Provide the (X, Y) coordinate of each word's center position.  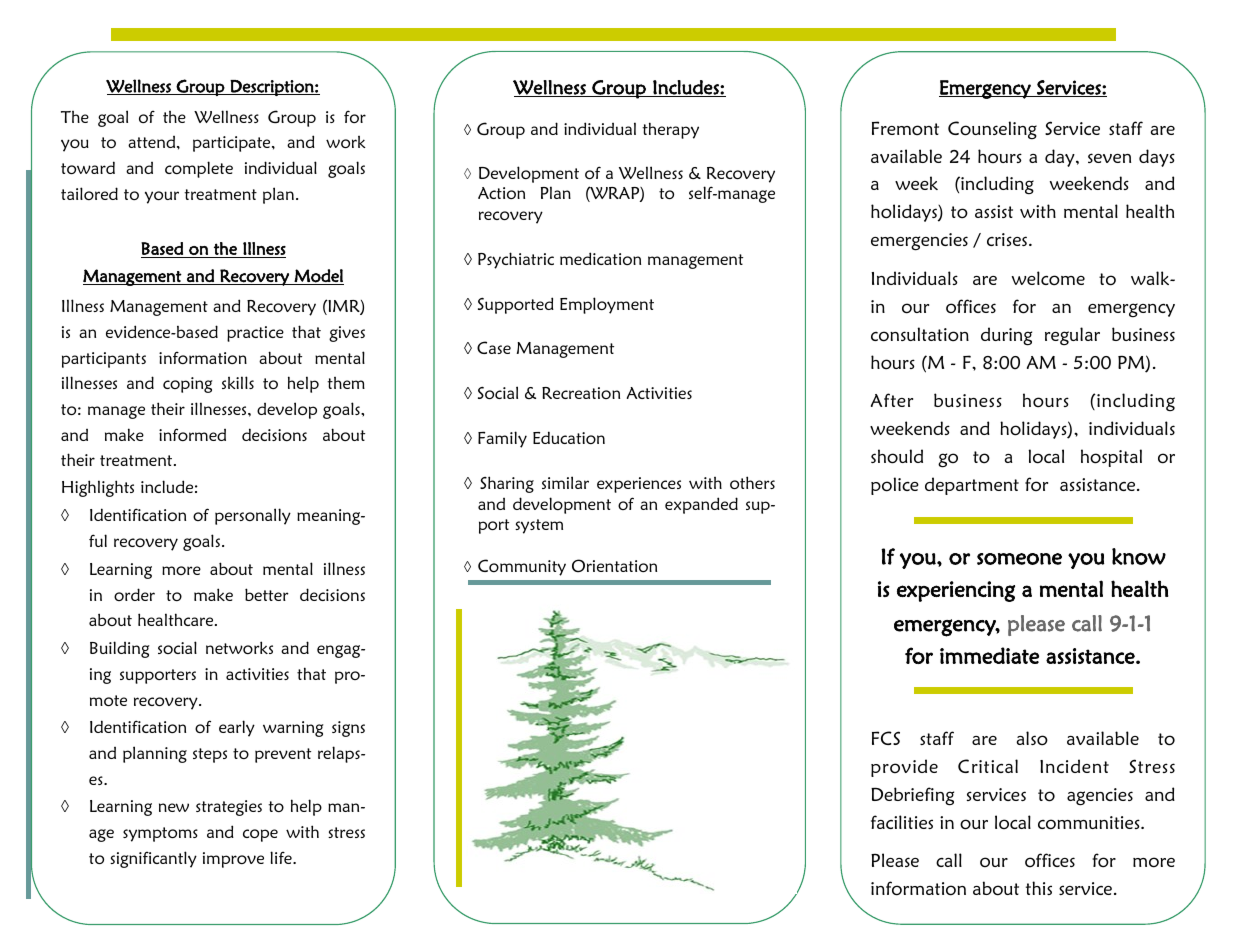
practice (255, 334)
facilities (902, 822)
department (972, 486)
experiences (639, 485)
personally (253, 516)
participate (233, 144)
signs (348, 729)
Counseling (992, 130)
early (237, 728)
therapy (670, 130)
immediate (989, 655)
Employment (607, 305)
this (1039, 888)
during (1006, 336)
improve (233, 860)
